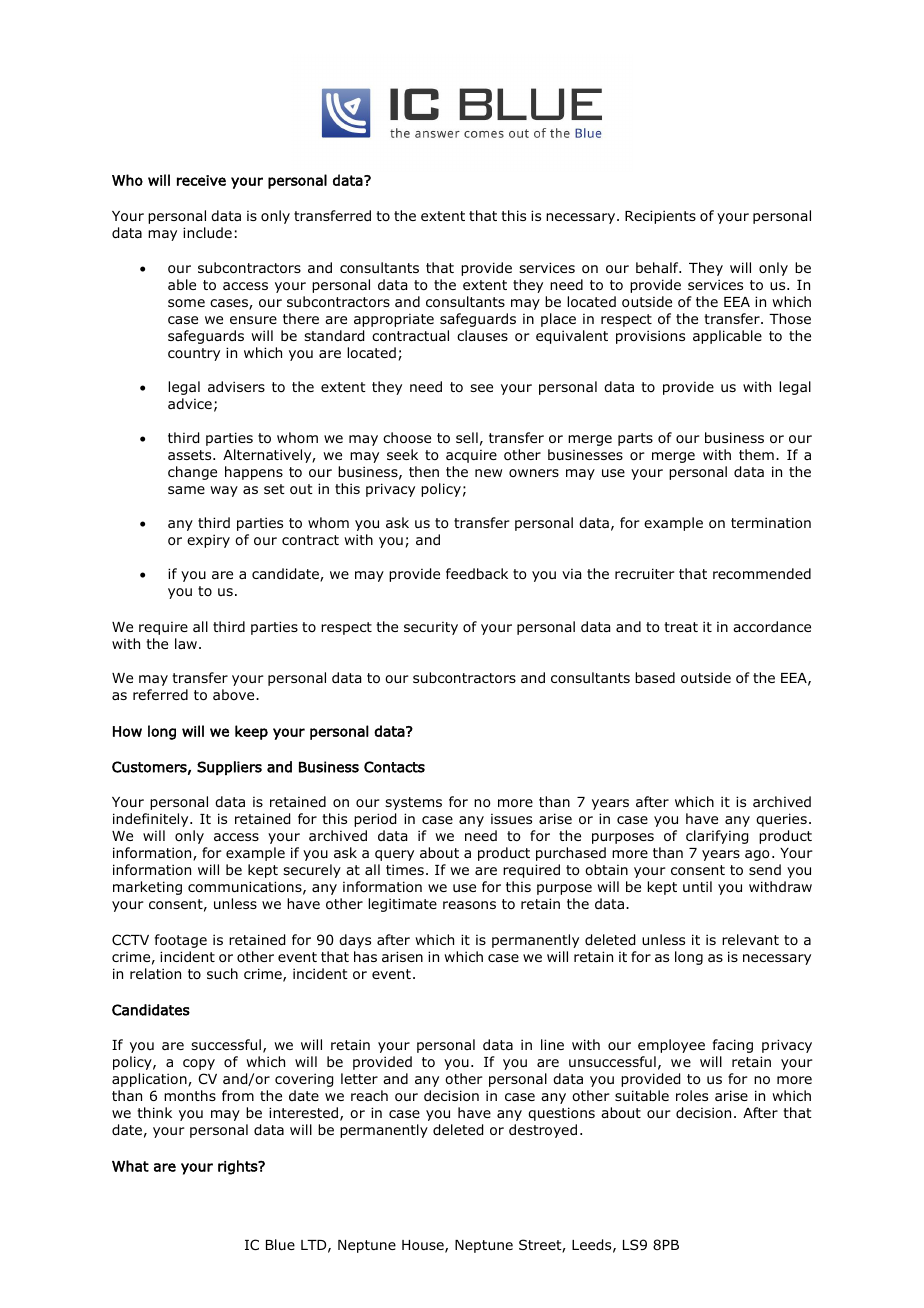 The image size is (924, 1308). Describe the element at coordinates (762, 573) in the document. I see `recommended` at that location.
